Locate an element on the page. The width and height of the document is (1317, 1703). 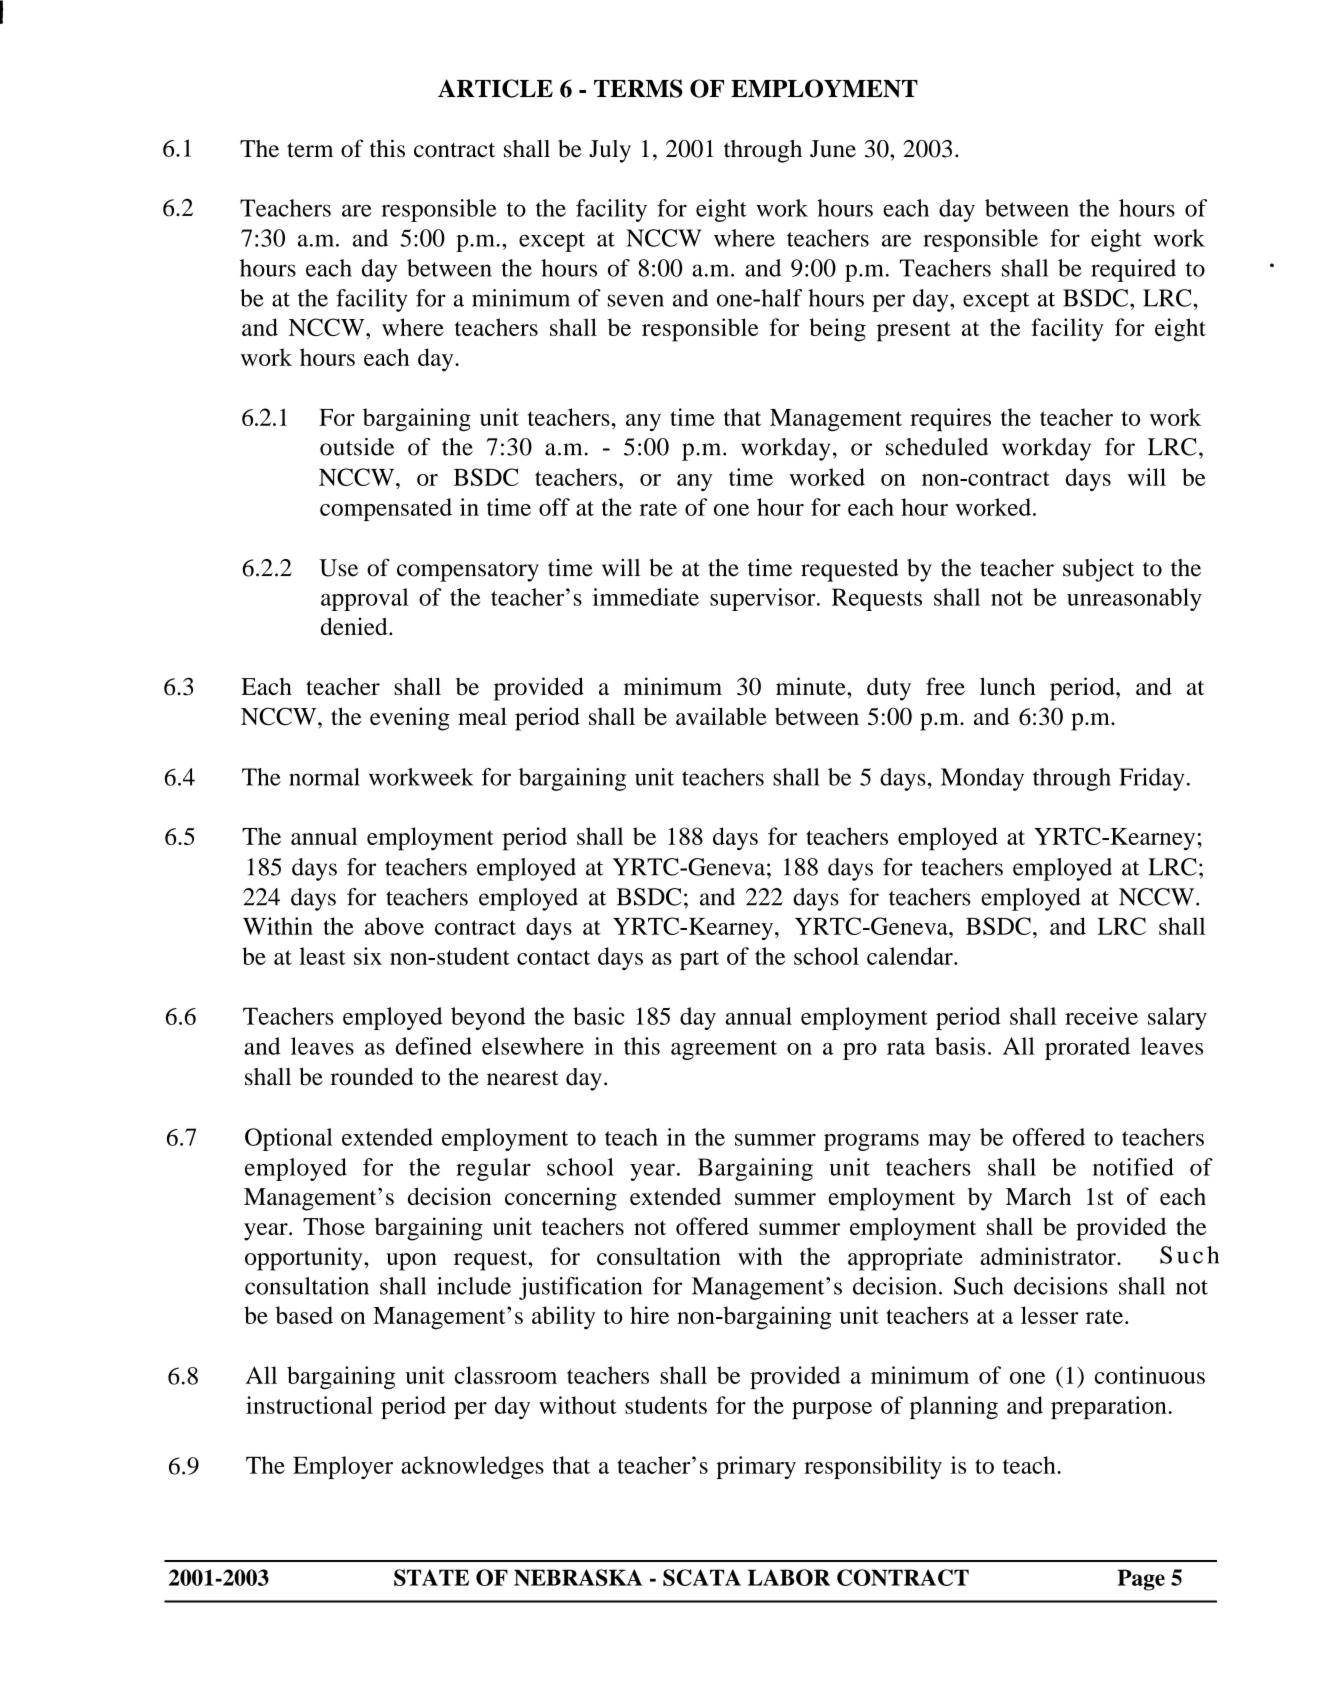
subject is located at coordinates (1098, 570).
